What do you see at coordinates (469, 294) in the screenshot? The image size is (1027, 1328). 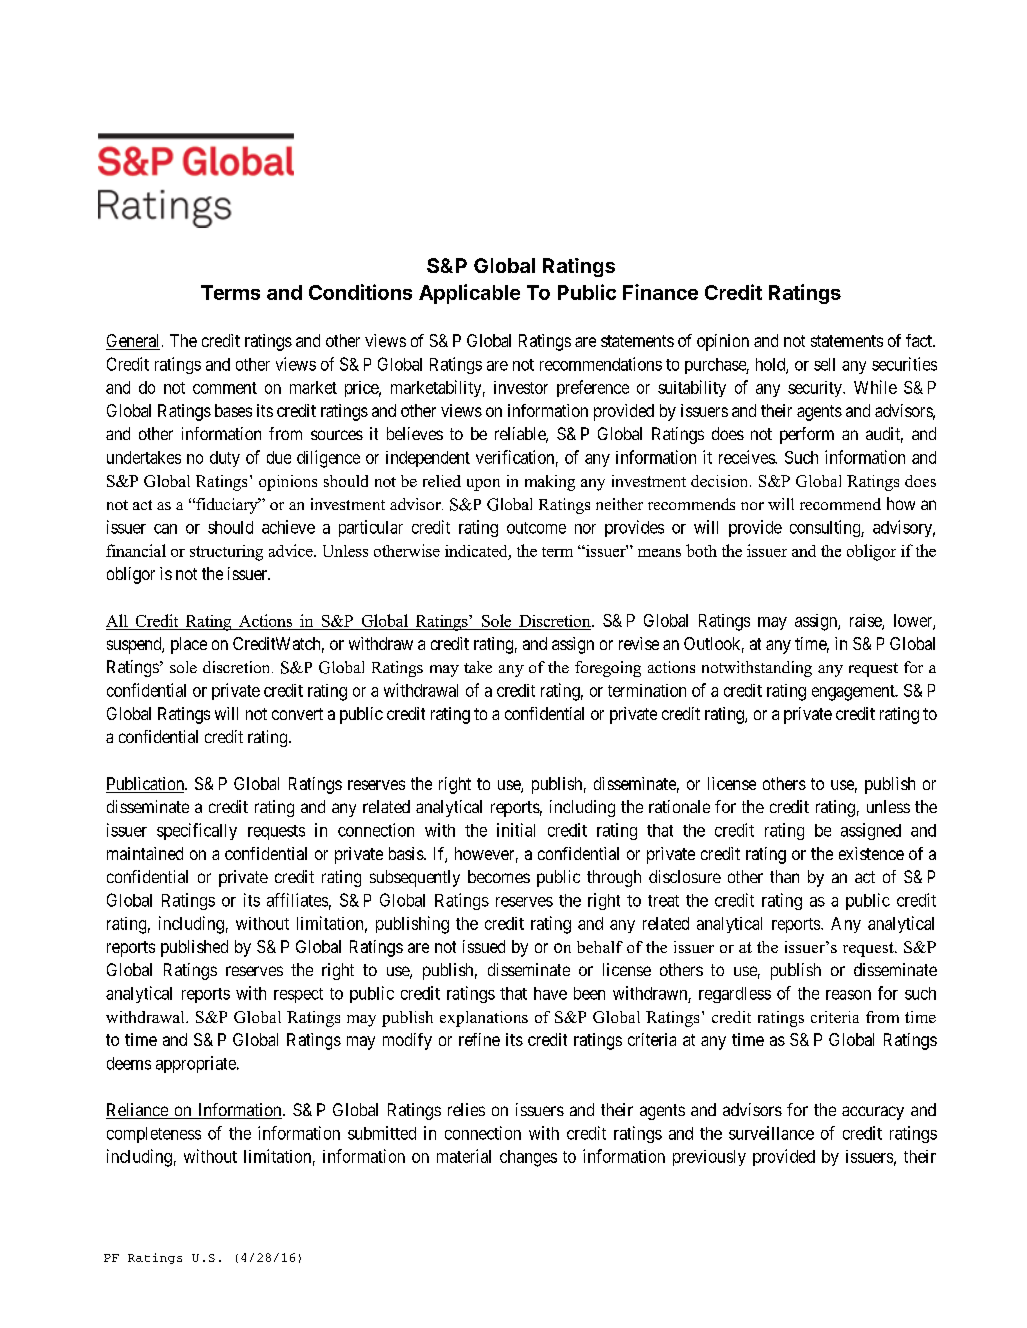 I see `Applicable` at bounding box center [469, 294].
